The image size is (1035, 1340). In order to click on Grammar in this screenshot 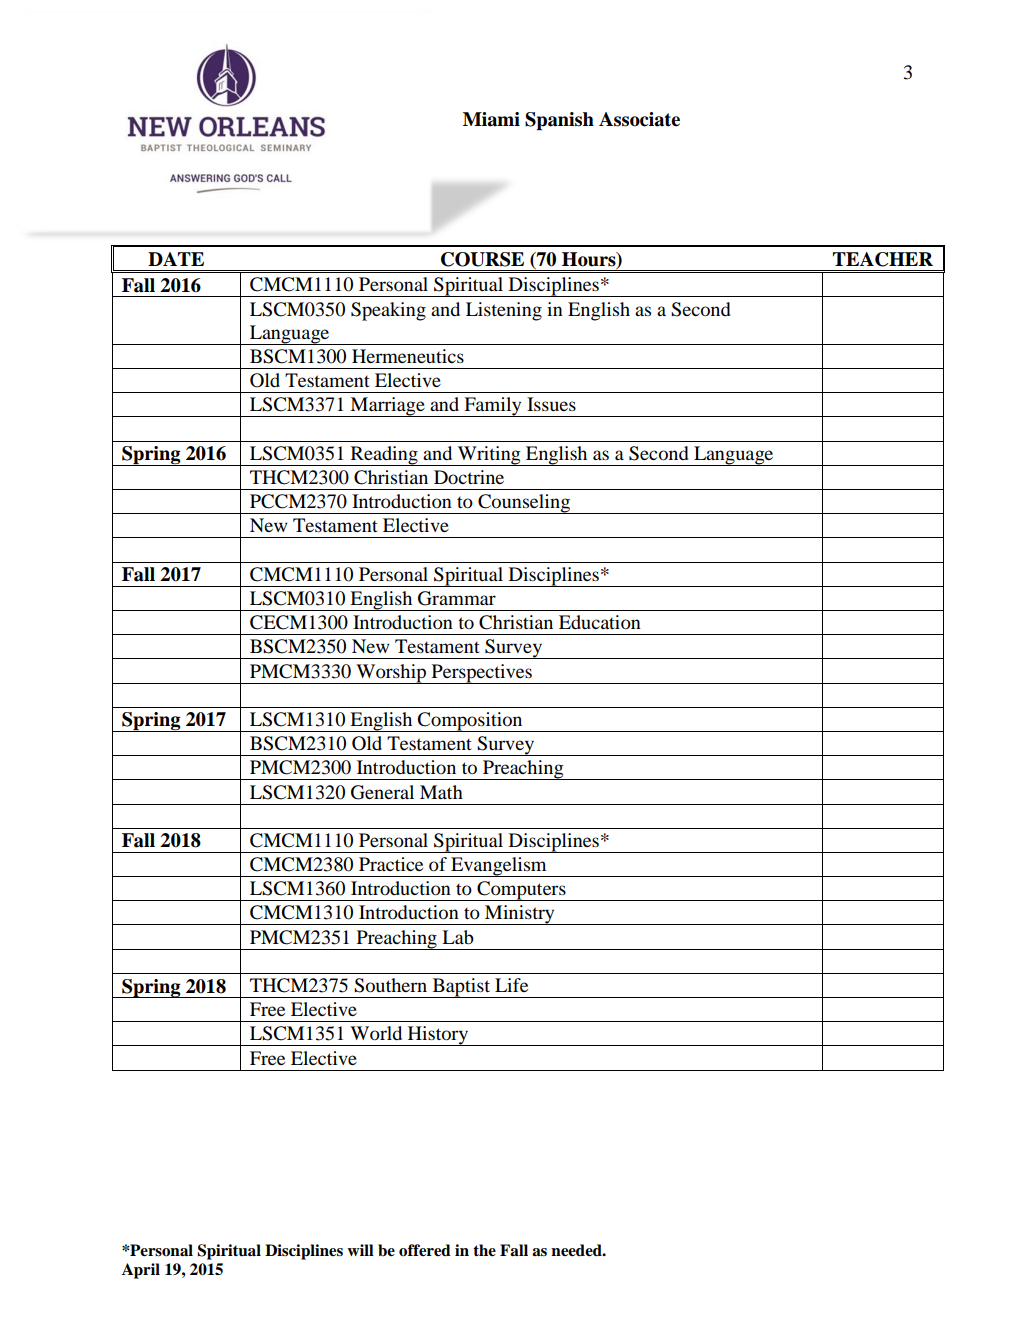, I will do `click(457, 598)`.
